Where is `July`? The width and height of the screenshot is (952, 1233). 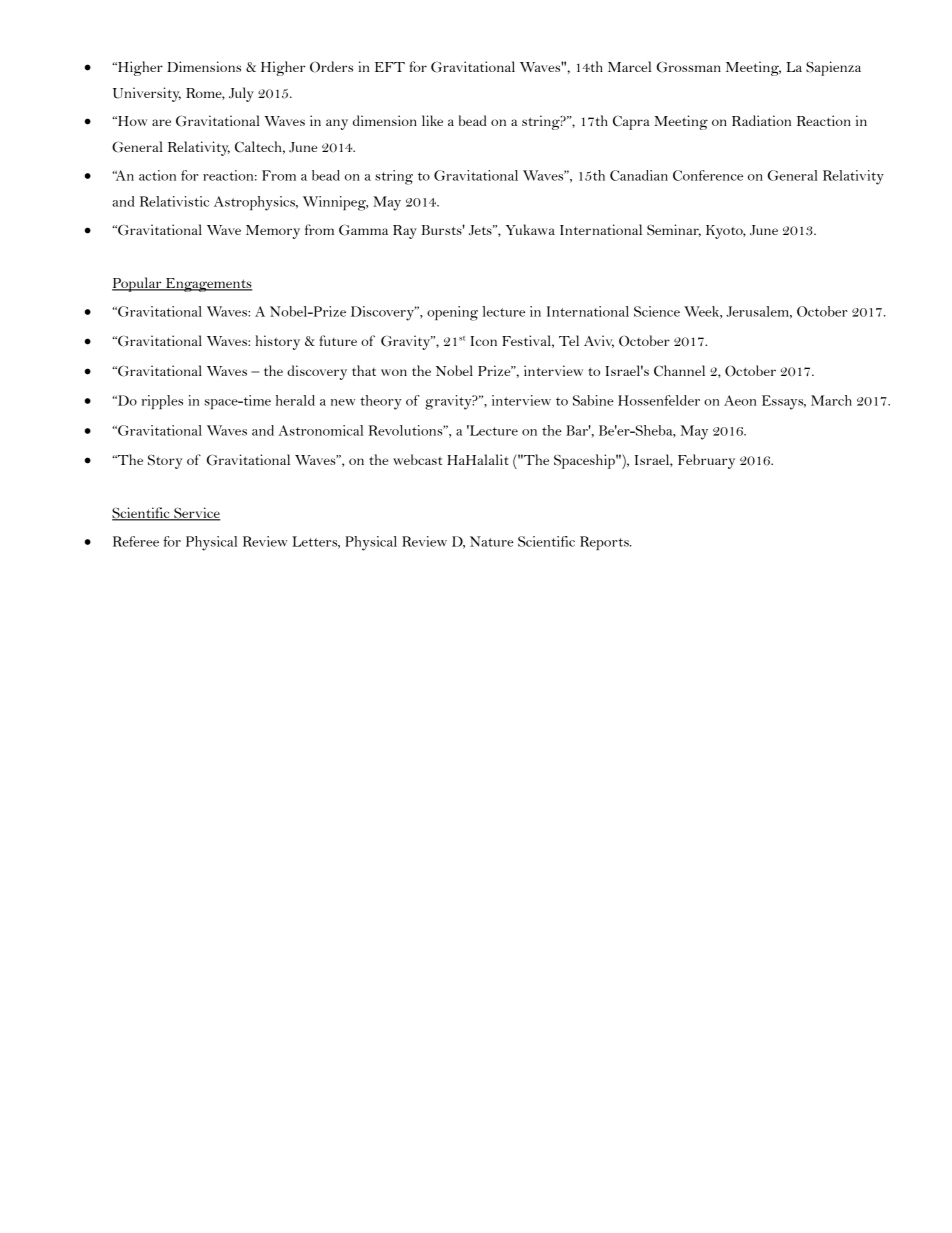 July is located at coordinates (241, 94).
